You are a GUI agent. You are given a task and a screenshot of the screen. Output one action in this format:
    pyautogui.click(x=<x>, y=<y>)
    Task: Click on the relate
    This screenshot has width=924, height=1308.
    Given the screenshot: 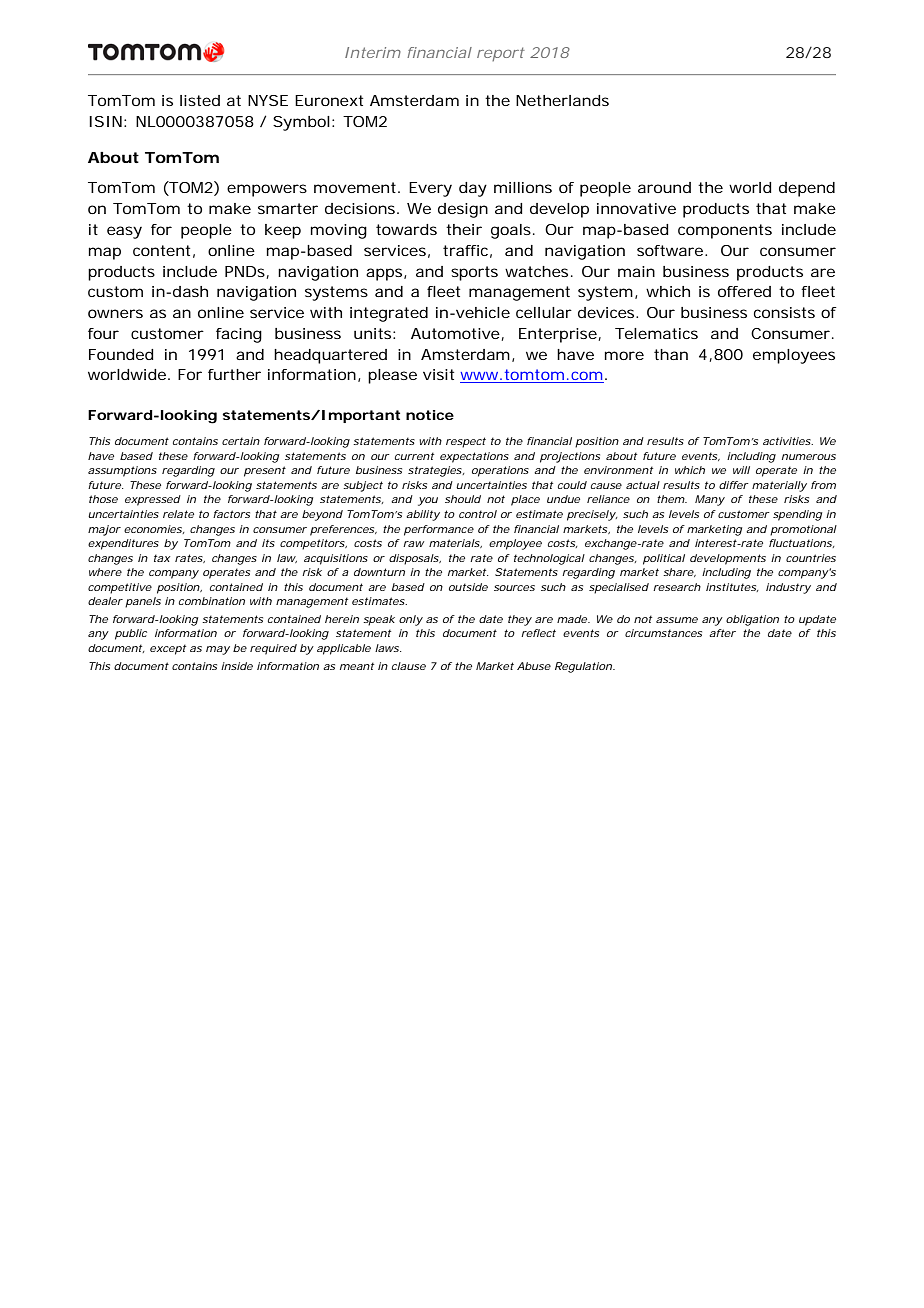 What is the action you would take?
    pyautogui.click(x=178, y=514)
